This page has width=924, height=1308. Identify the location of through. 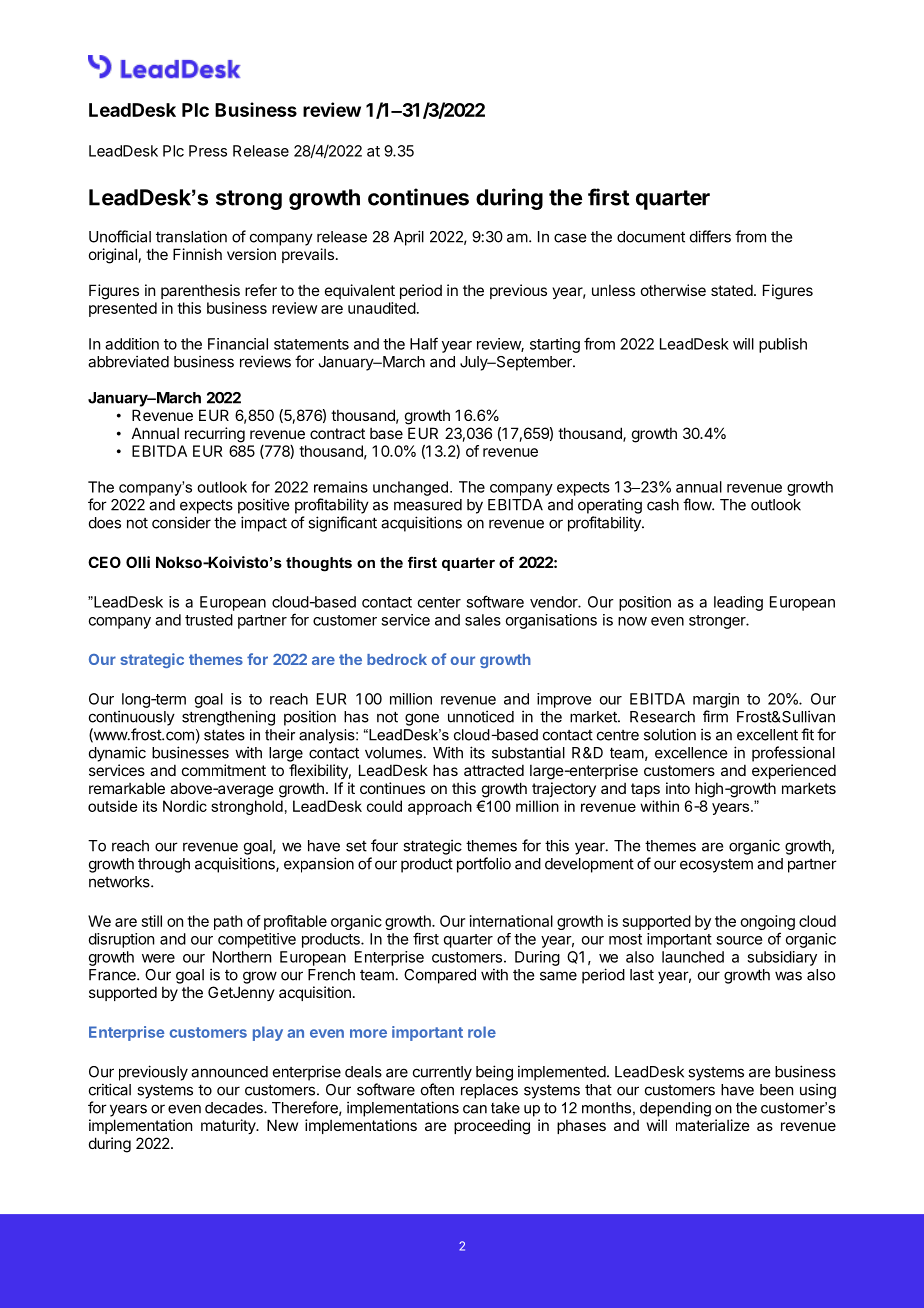
(164, 865).
